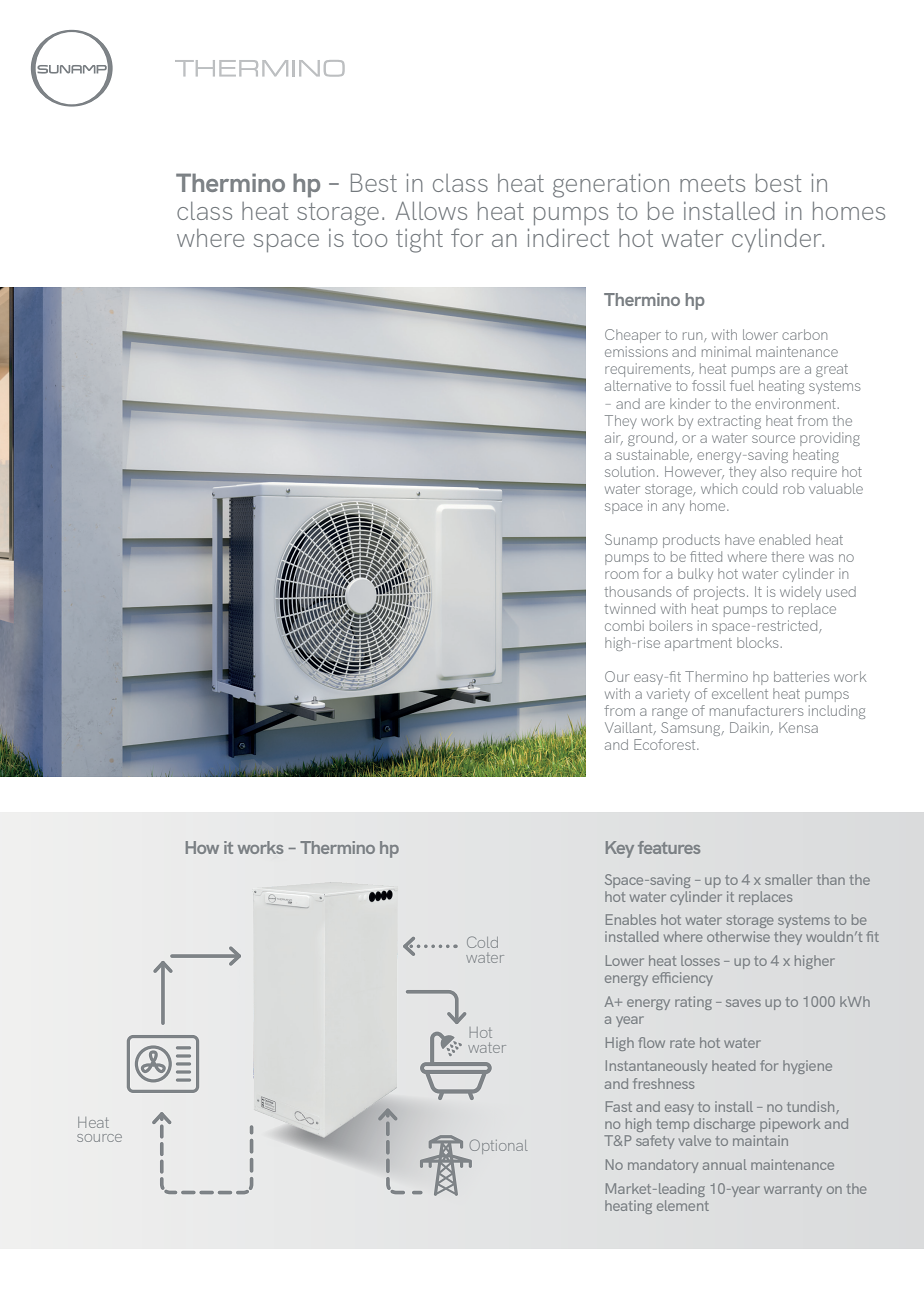  I want to click on widely, so click(800, 593).
